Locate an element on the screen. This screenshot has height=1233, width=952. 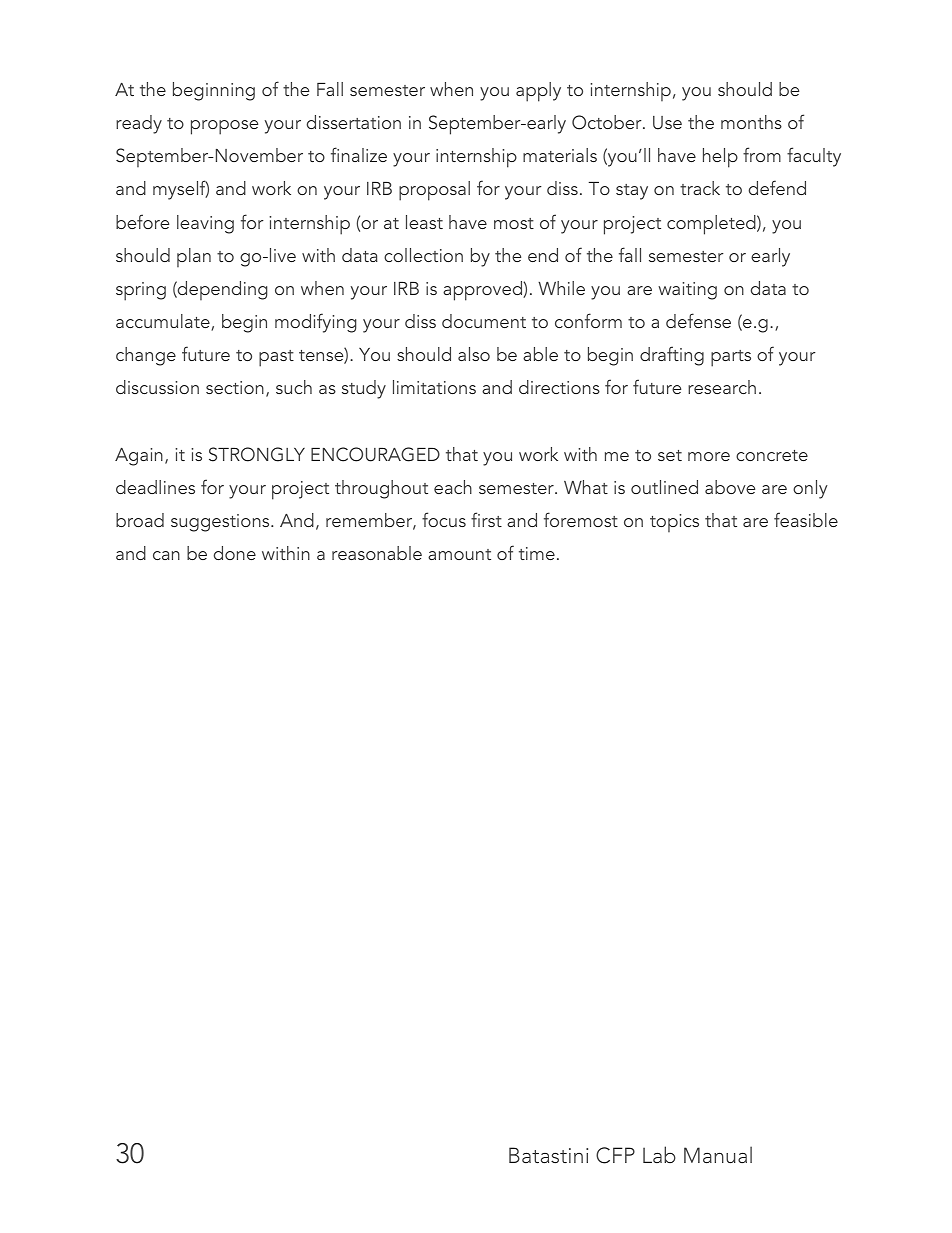
Lab is located at coordinates (659, 1154).
